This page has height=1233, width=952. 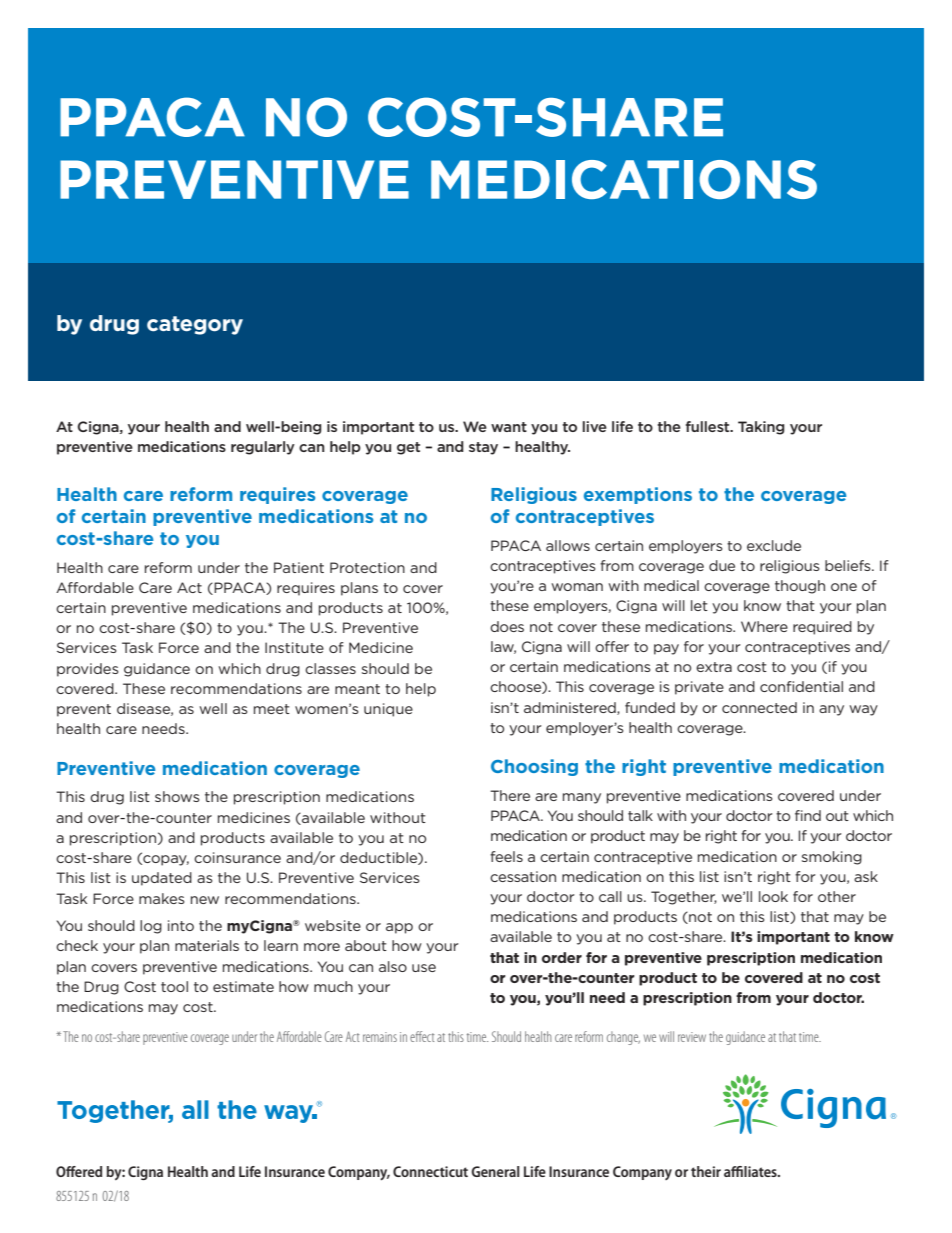 What do you see at coordinates (534, 767) in the page?
I see `Choosing` at bounding box center [534, 767].
